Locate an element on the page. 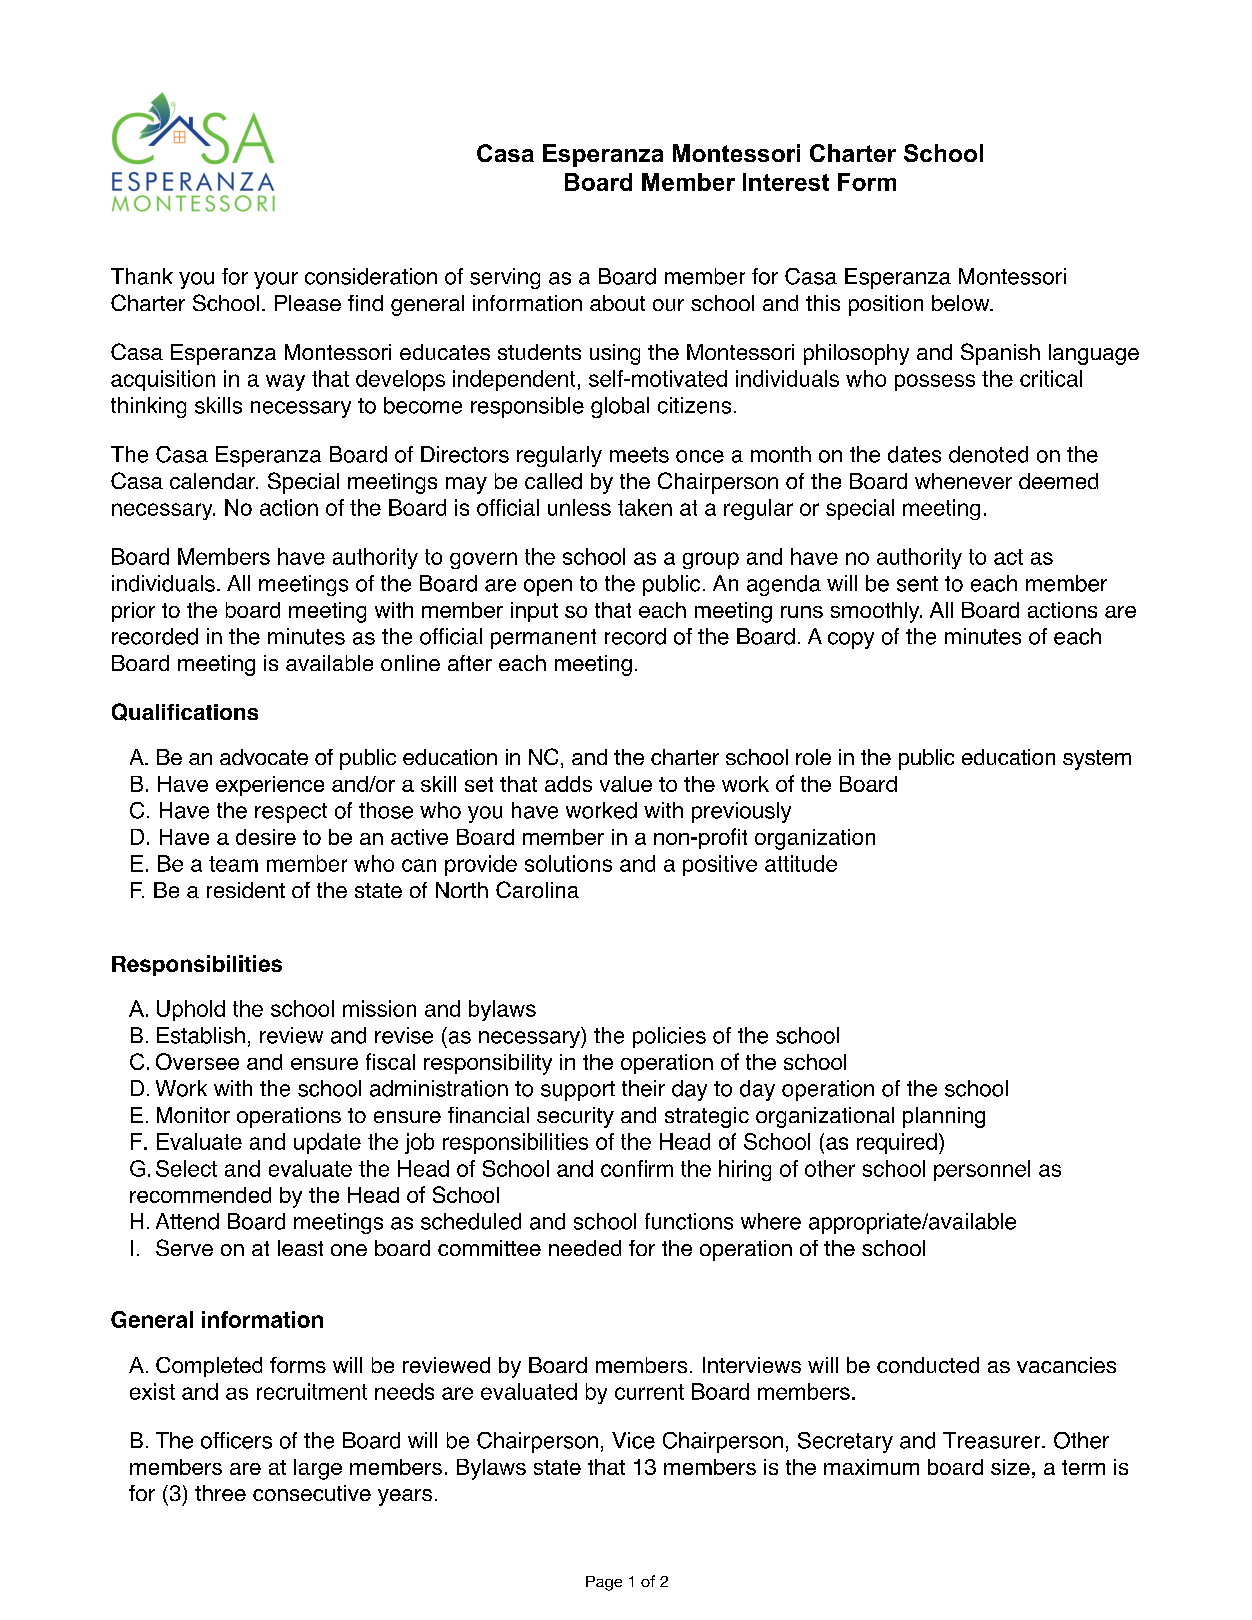 The height and width of the document is (1620, 1252). below is located at coordinates (962, 303).
